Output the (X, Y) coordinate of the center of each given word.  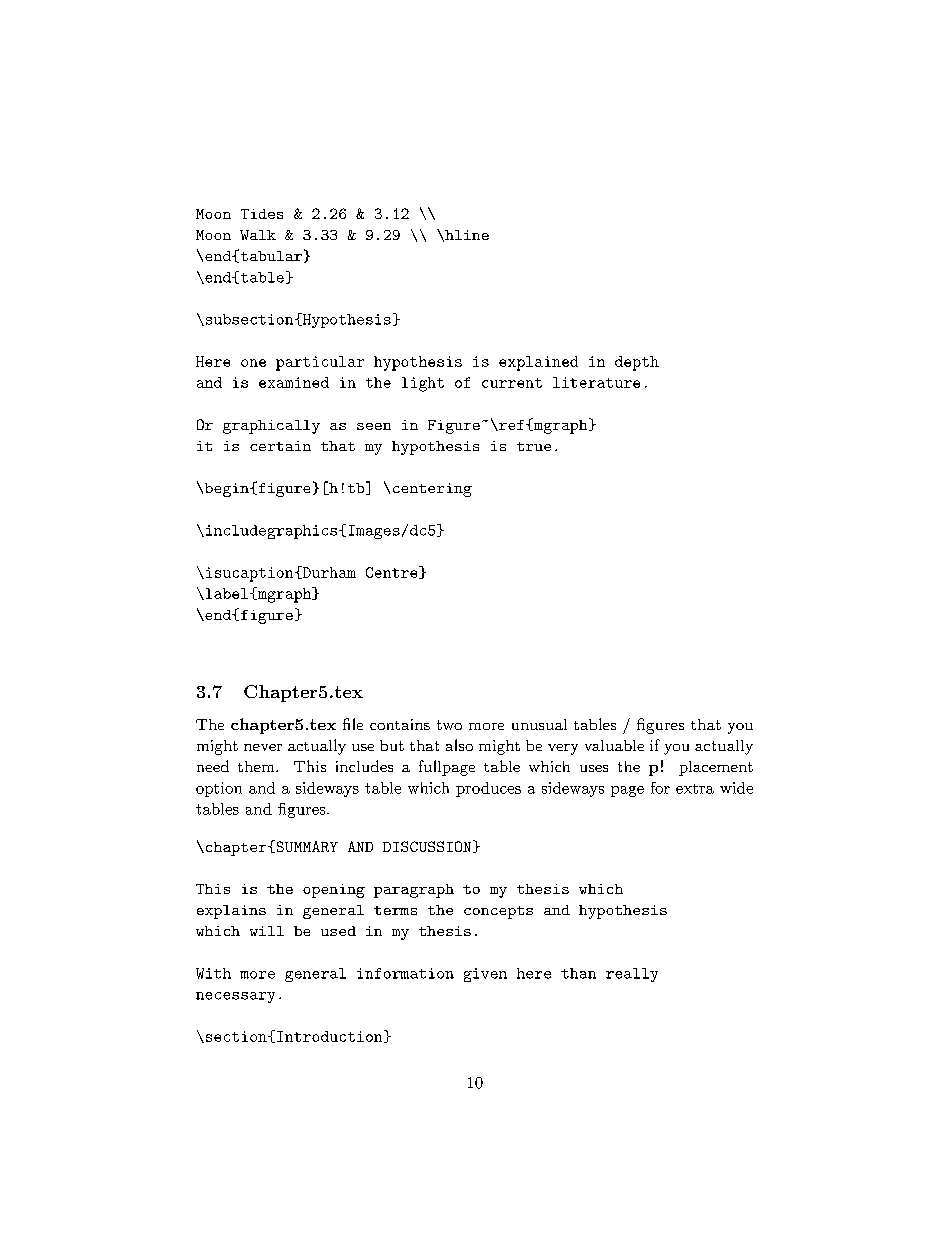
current (512, 383)
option (219, 789)
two (449, 725)
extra (695, 789)
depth (637, 363)
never (263, 747)
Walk (258, 235)
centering (432, 490)
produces (488, 789)
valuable (614, 745)
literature (596, 382)
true (534, 446)
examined (294, 382)
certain (280, 446)
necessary (235, 997)
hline (466, 236)
